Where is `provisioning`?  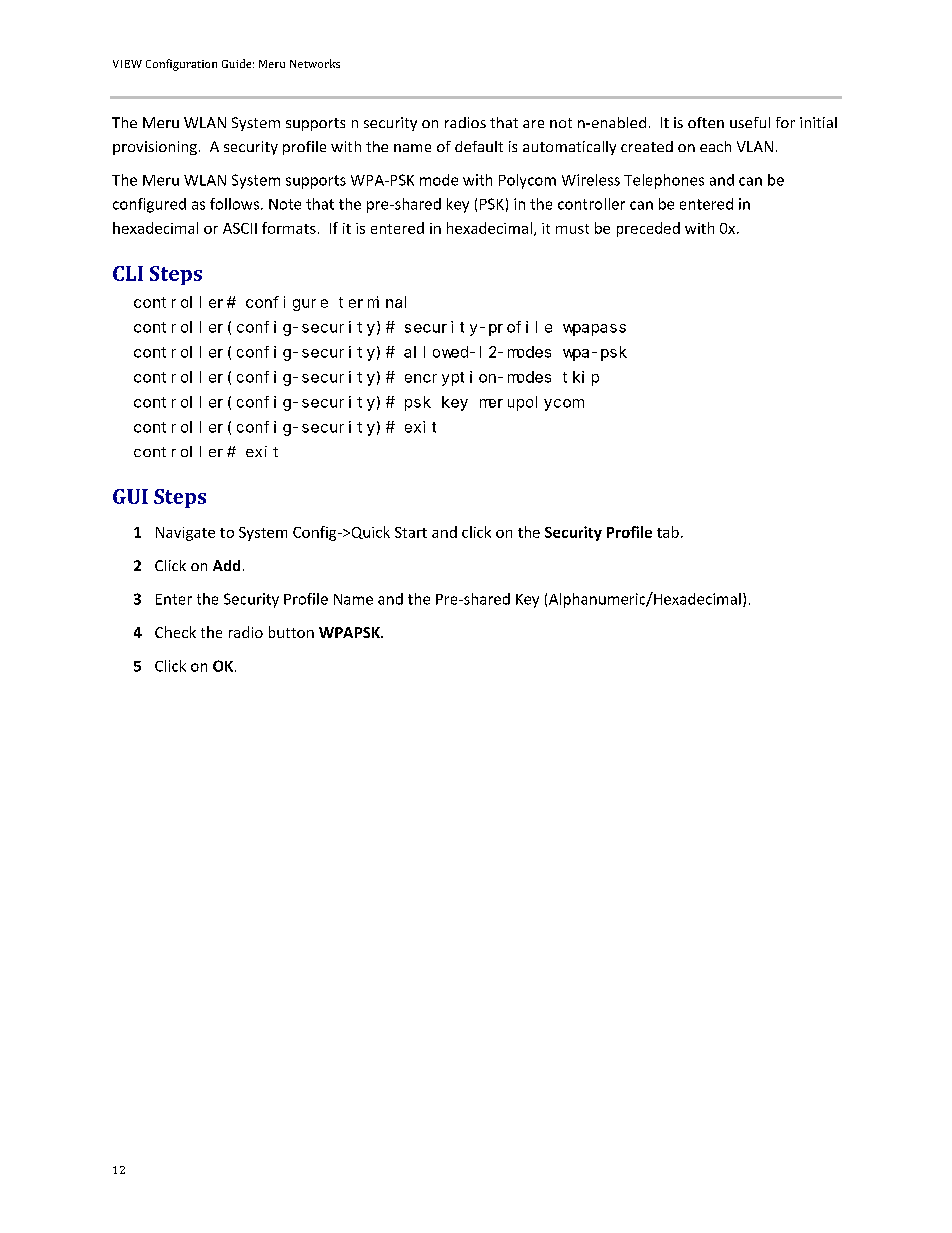 provisioning is located at coordinates (155, 148).
